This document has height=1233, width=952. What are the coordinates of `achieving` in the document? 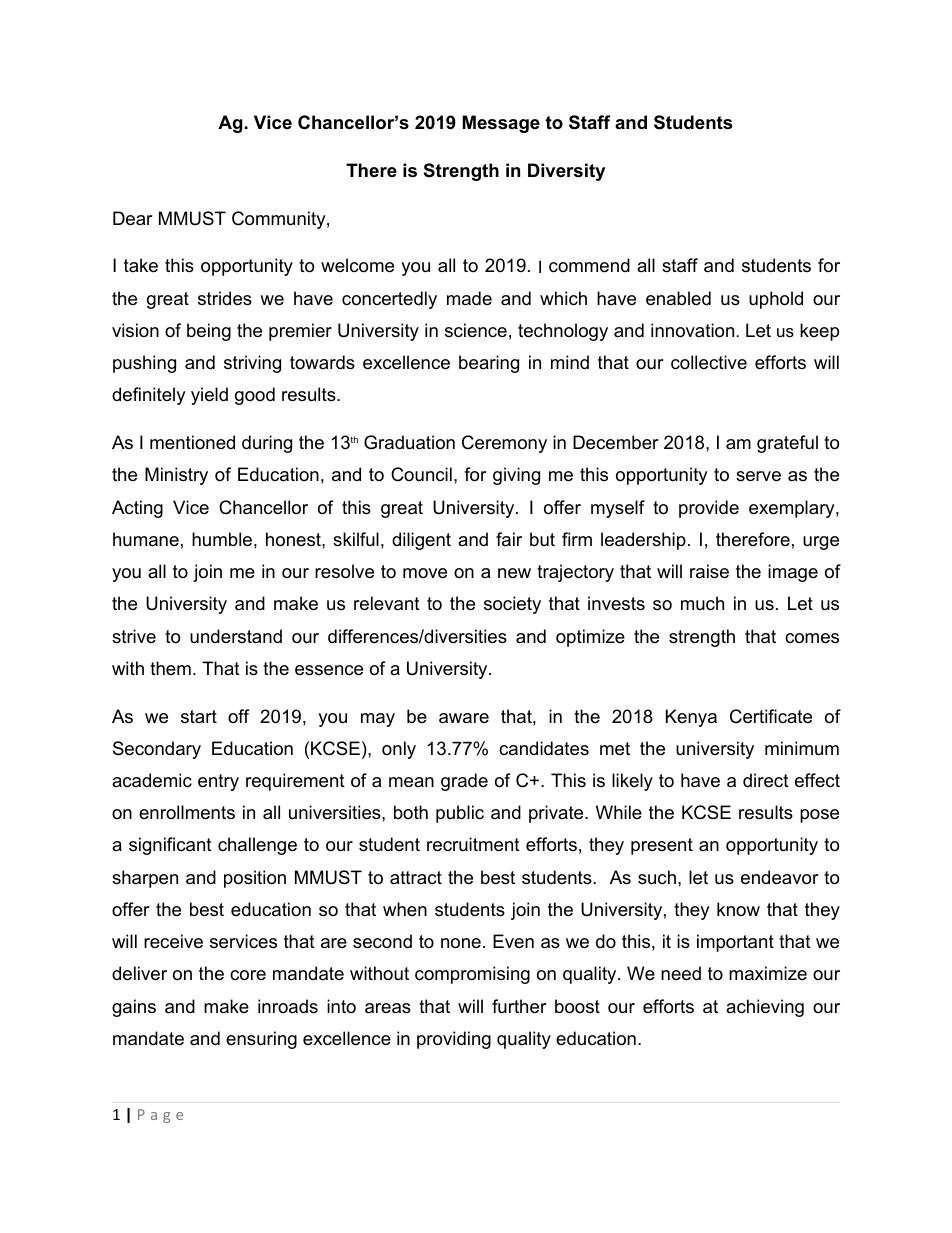 It's located at (765, 1008).
